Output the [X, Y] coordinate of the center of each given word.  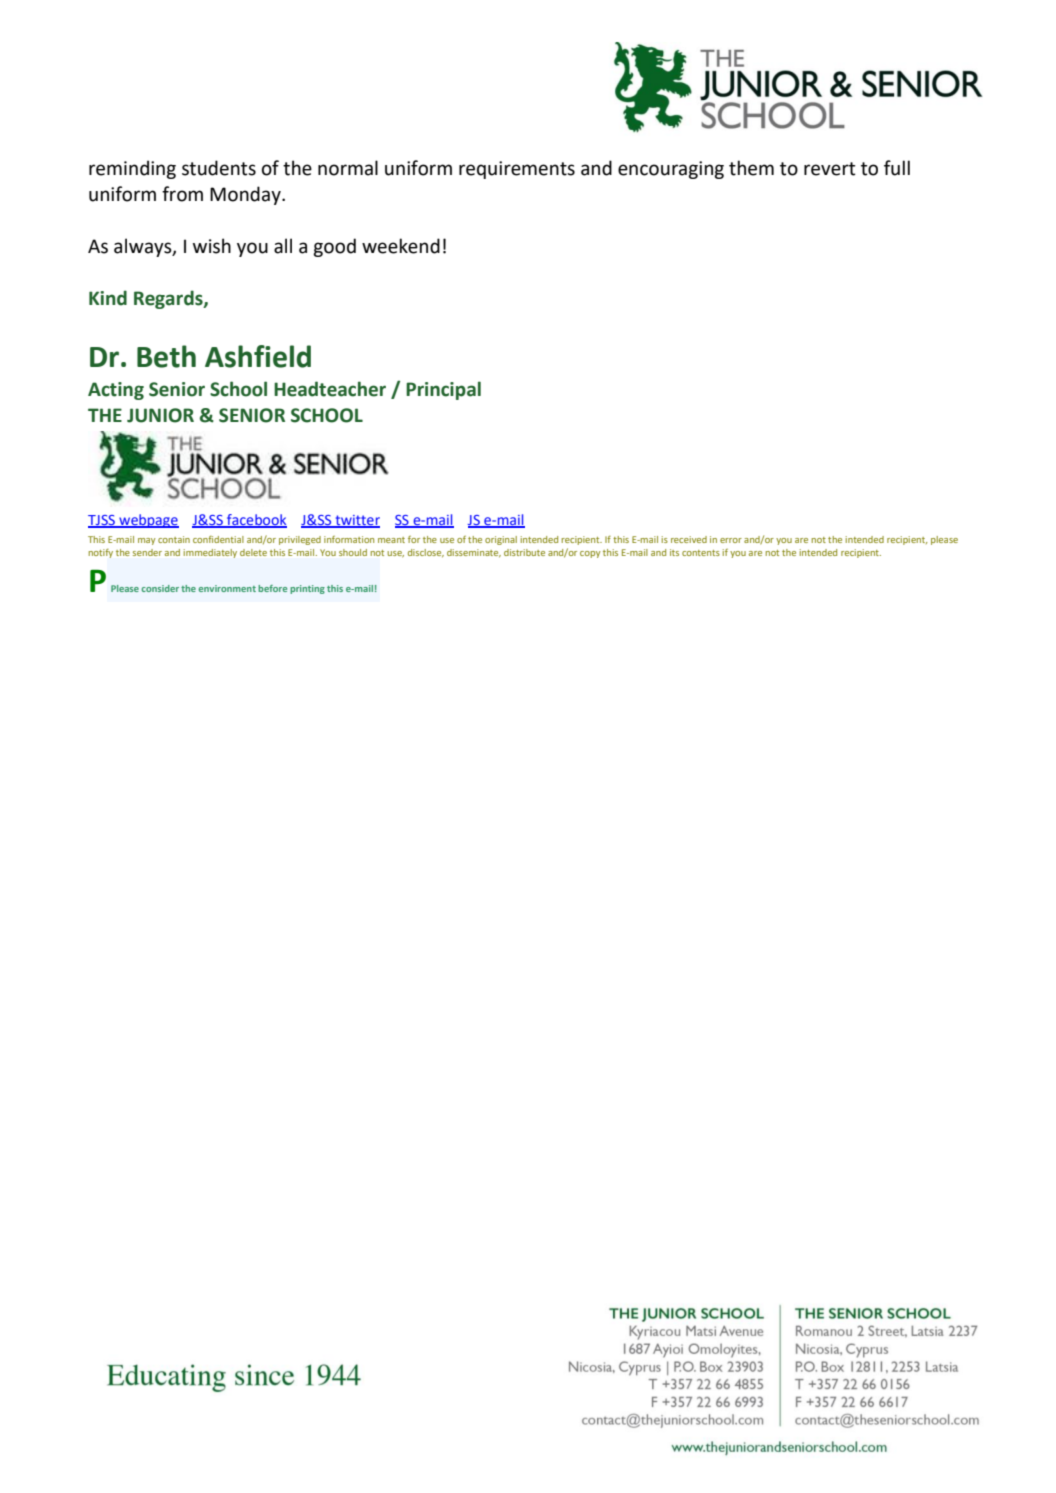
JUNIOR [160, 415]
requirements [517, 170]
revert [830, 169]
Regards [169, 299]
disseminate [474, 553]
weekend [401, 246]
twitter [356, 521]
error [731, 540]
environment [227, 588]
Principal [443, 390]
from [182, 194]
